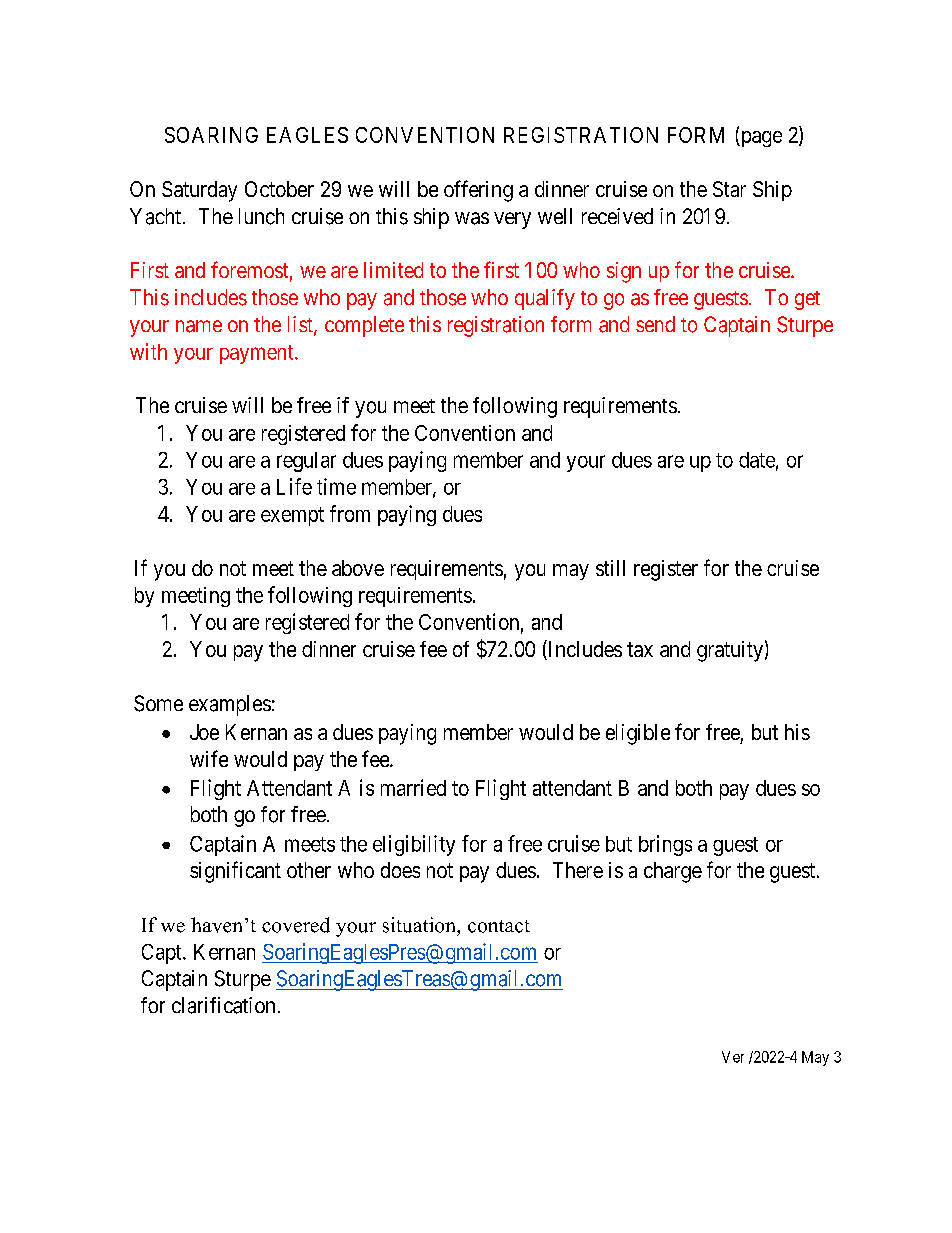  What do you see at coordinates (610, 568) in the screenshot?
I see `still` at bounding box center [610, 568].
